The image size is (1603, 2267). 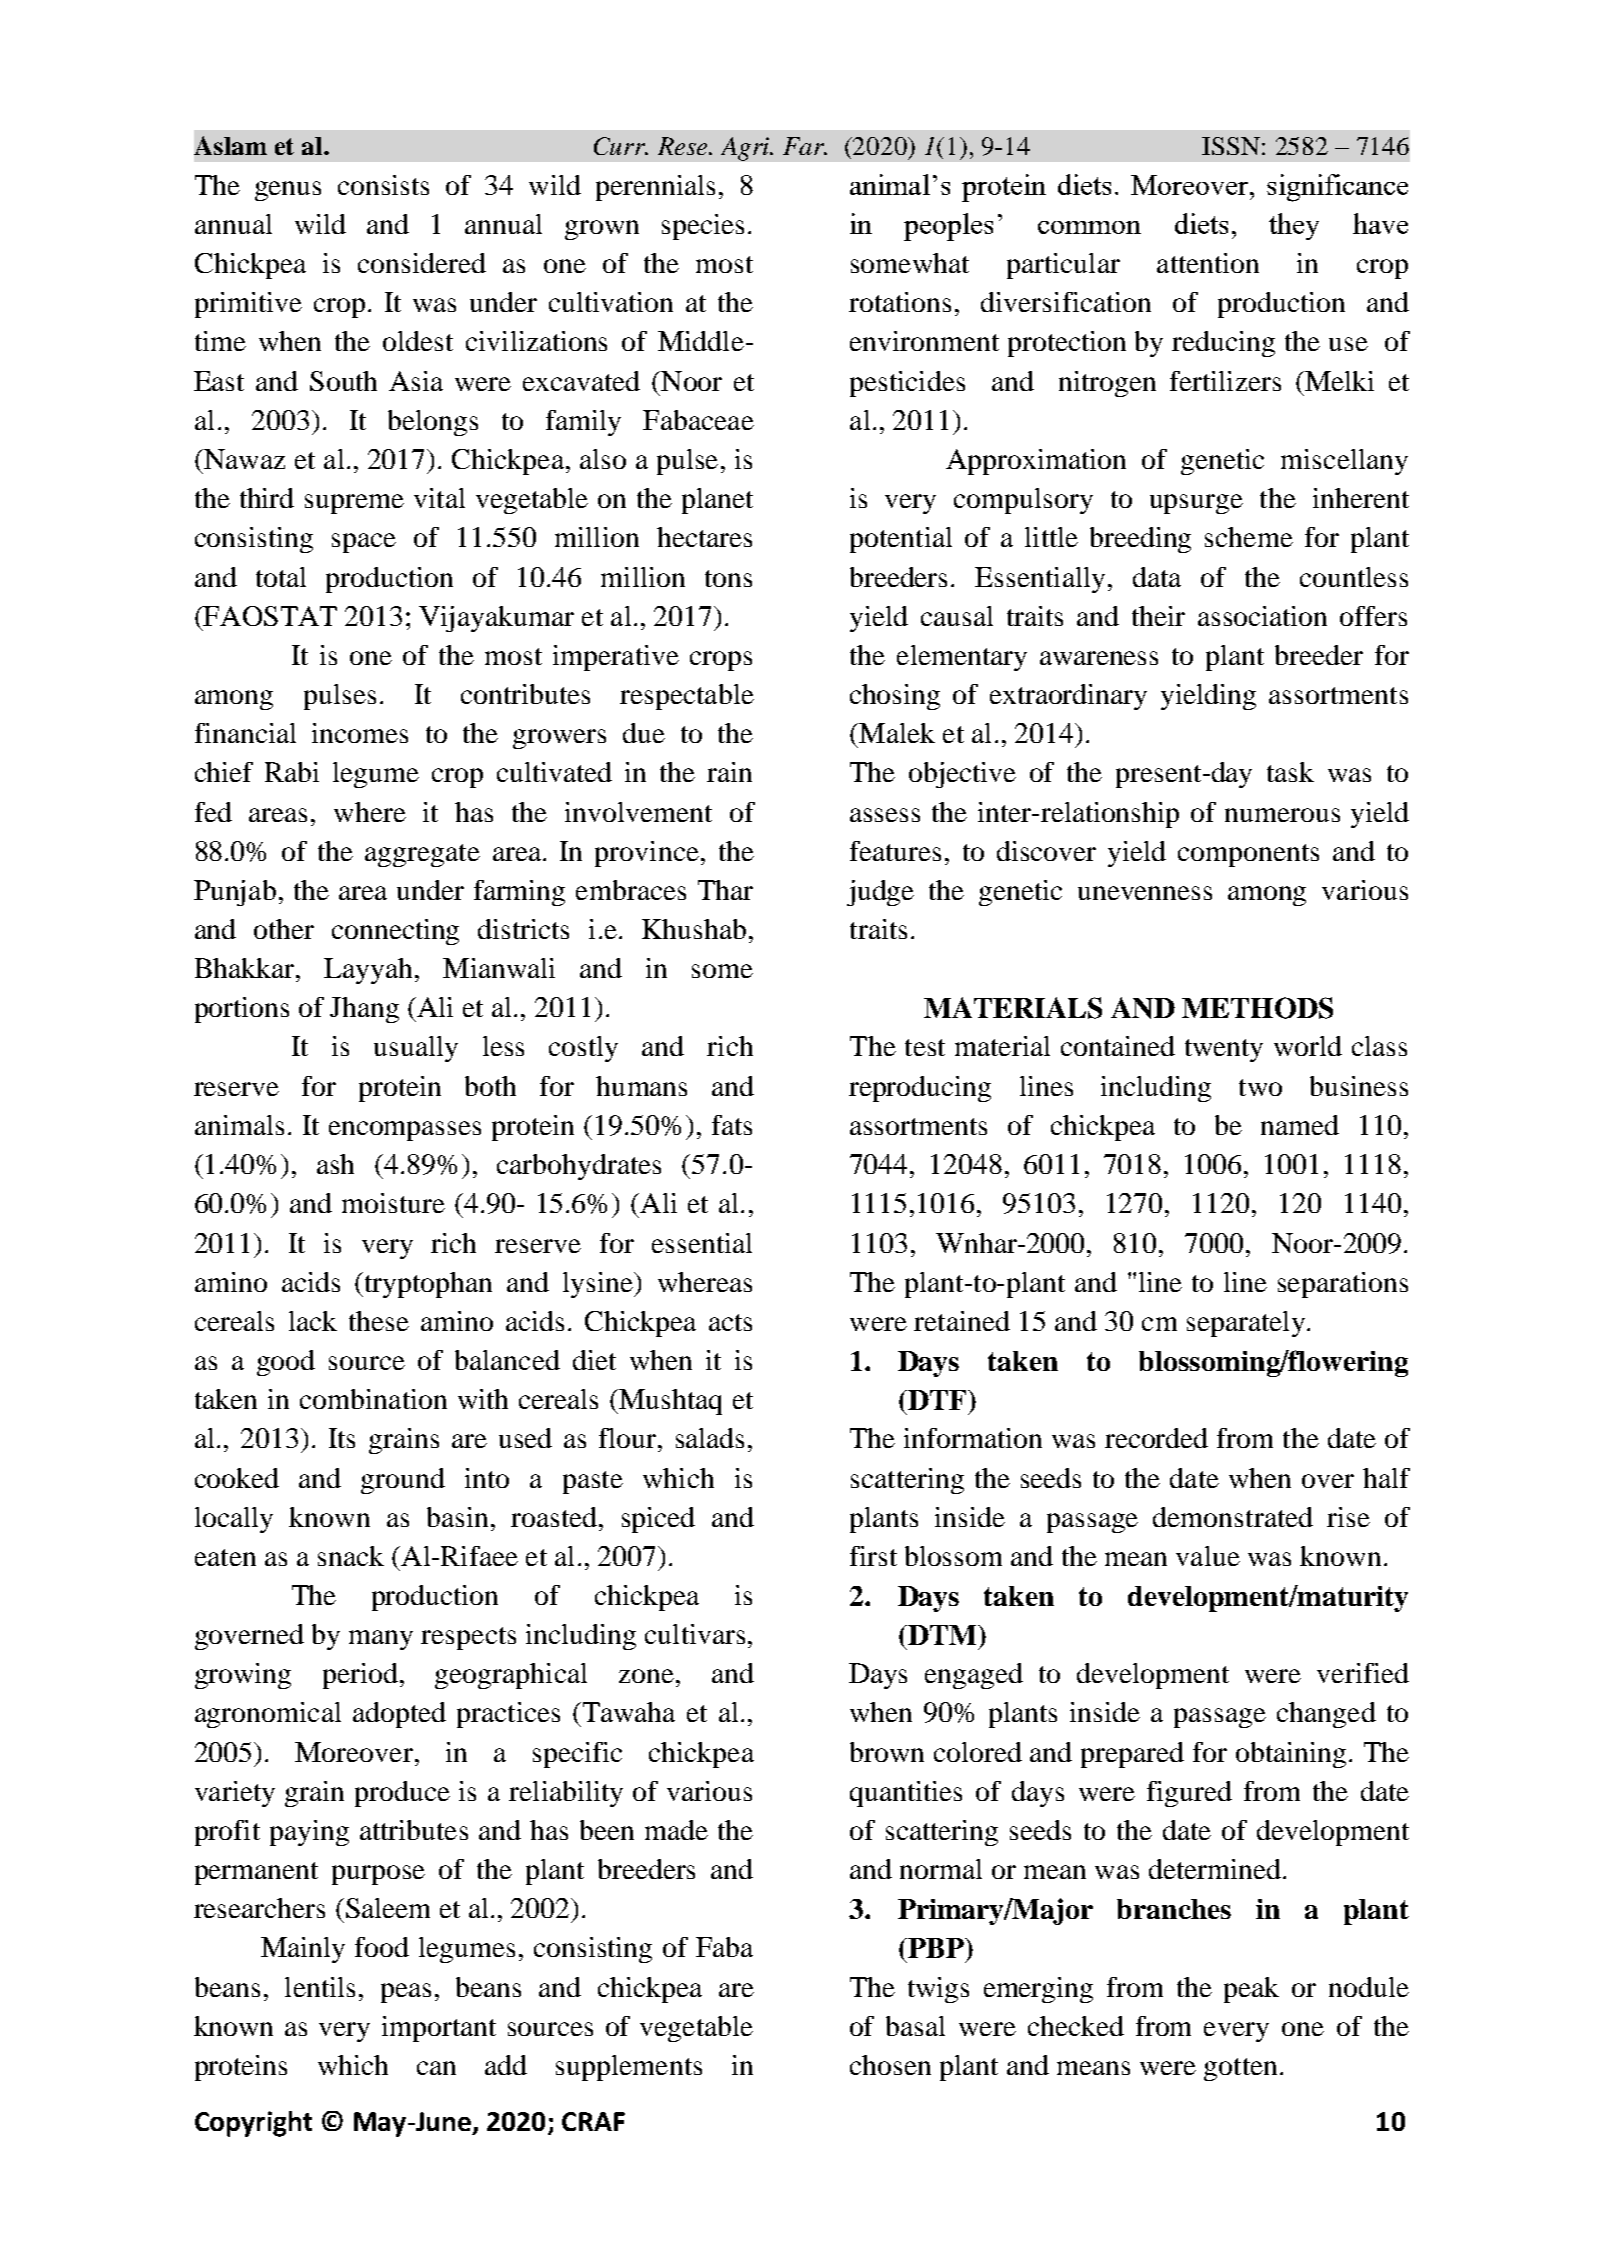 What do you see at coordinates (1300, 1125) in the image?
I see `named` at bounding box center [1300, 1125].
